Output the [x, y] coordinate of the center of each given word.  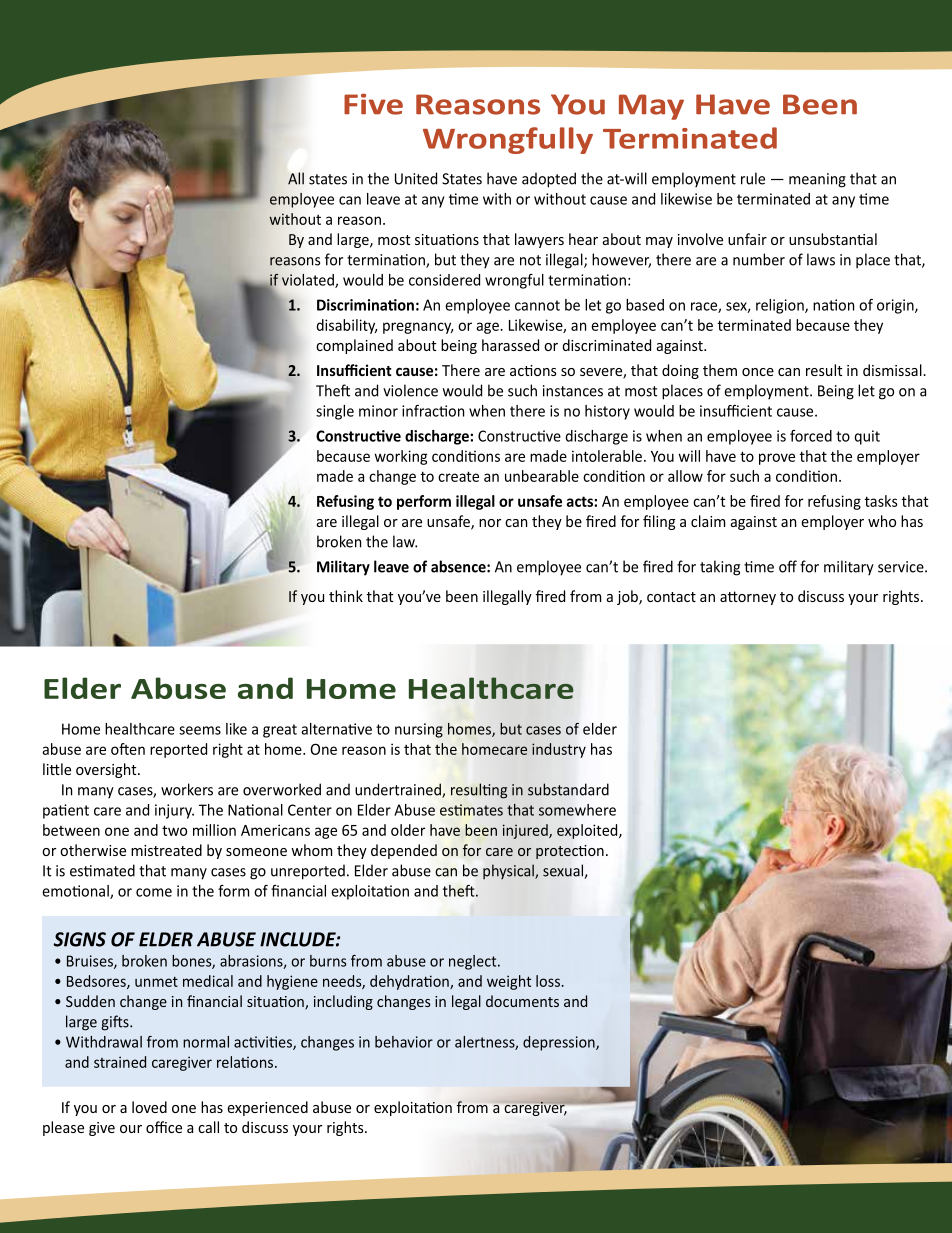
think [346, 596]
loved [149, 1107]
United [416, 178]
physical [509, 871]
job [628, 597]
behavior [404, 1042]
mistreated [166, 850]
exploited [588, 831]
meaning [817, 180]
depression [560, 1043]
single [335, 412]
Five [373, 104]
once [758, 372]
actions [533, 370]
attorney [748, 598]
